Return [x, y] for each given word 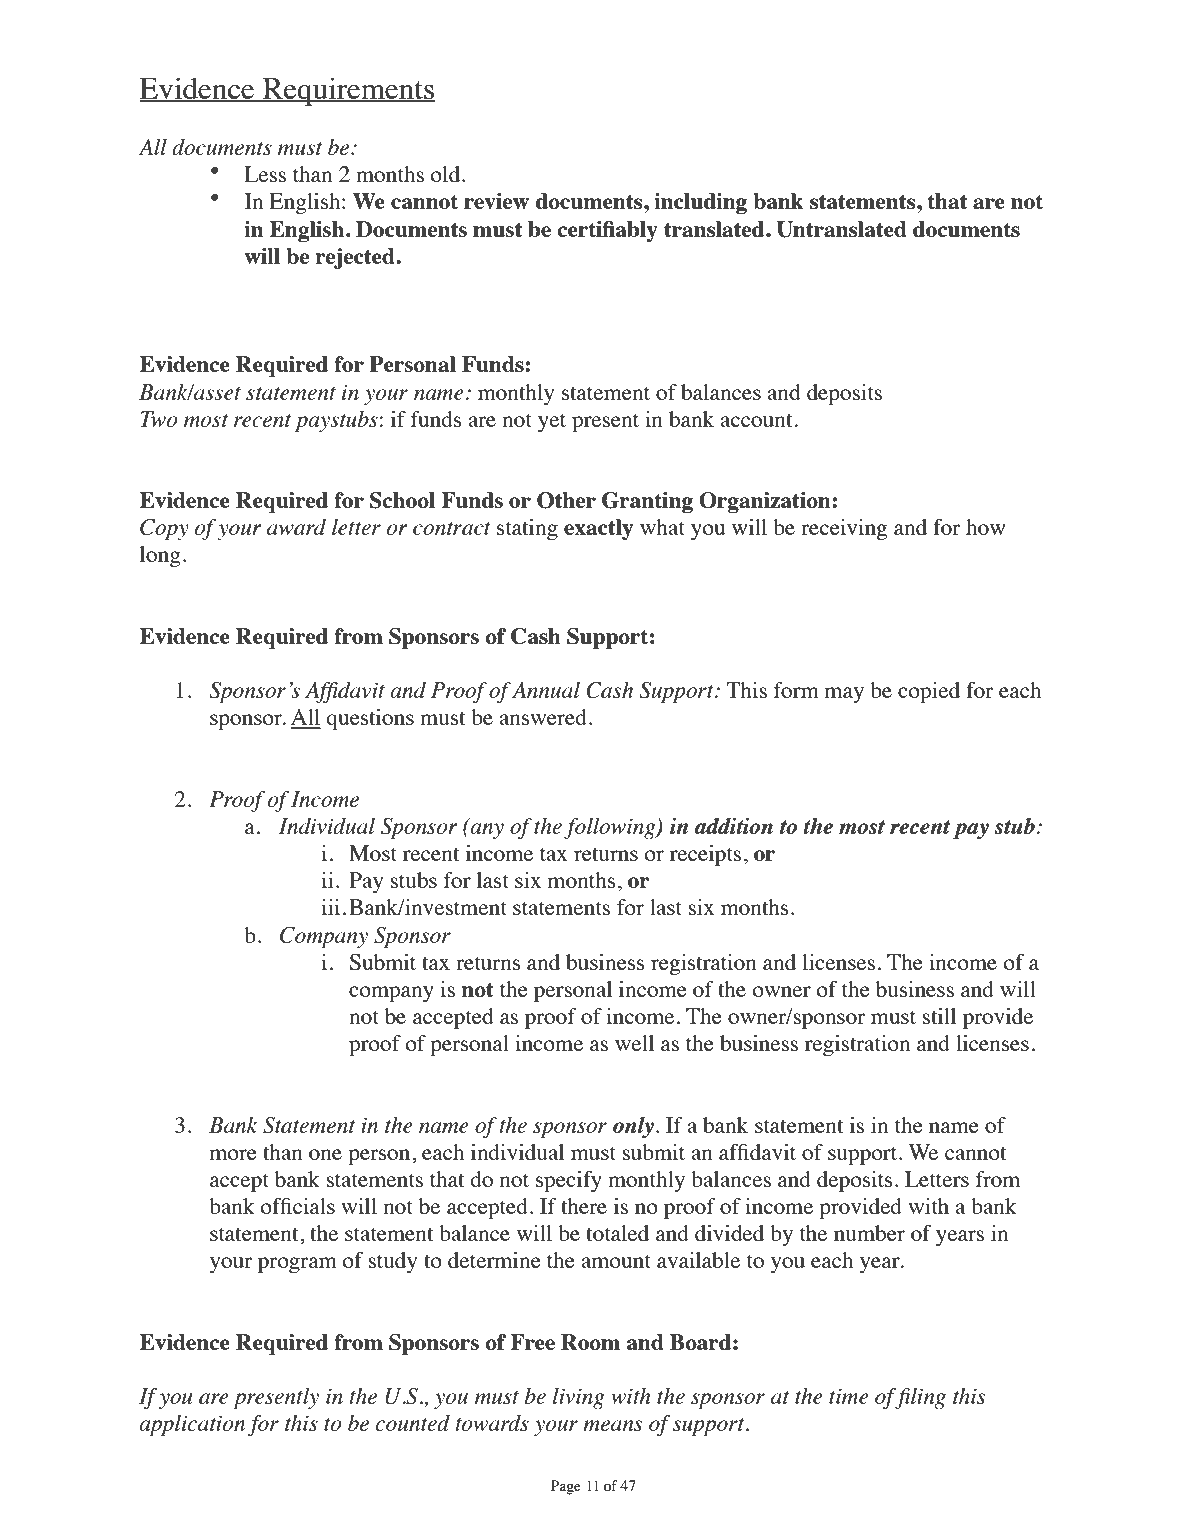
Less [265, 174]
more [233, 1154]
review [496, 201]
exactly [598, 529]
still [939, 1016]
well [634, 1043]
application [192, 1425]
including [700, 203]
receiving [844, 529]
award [296, 527]
